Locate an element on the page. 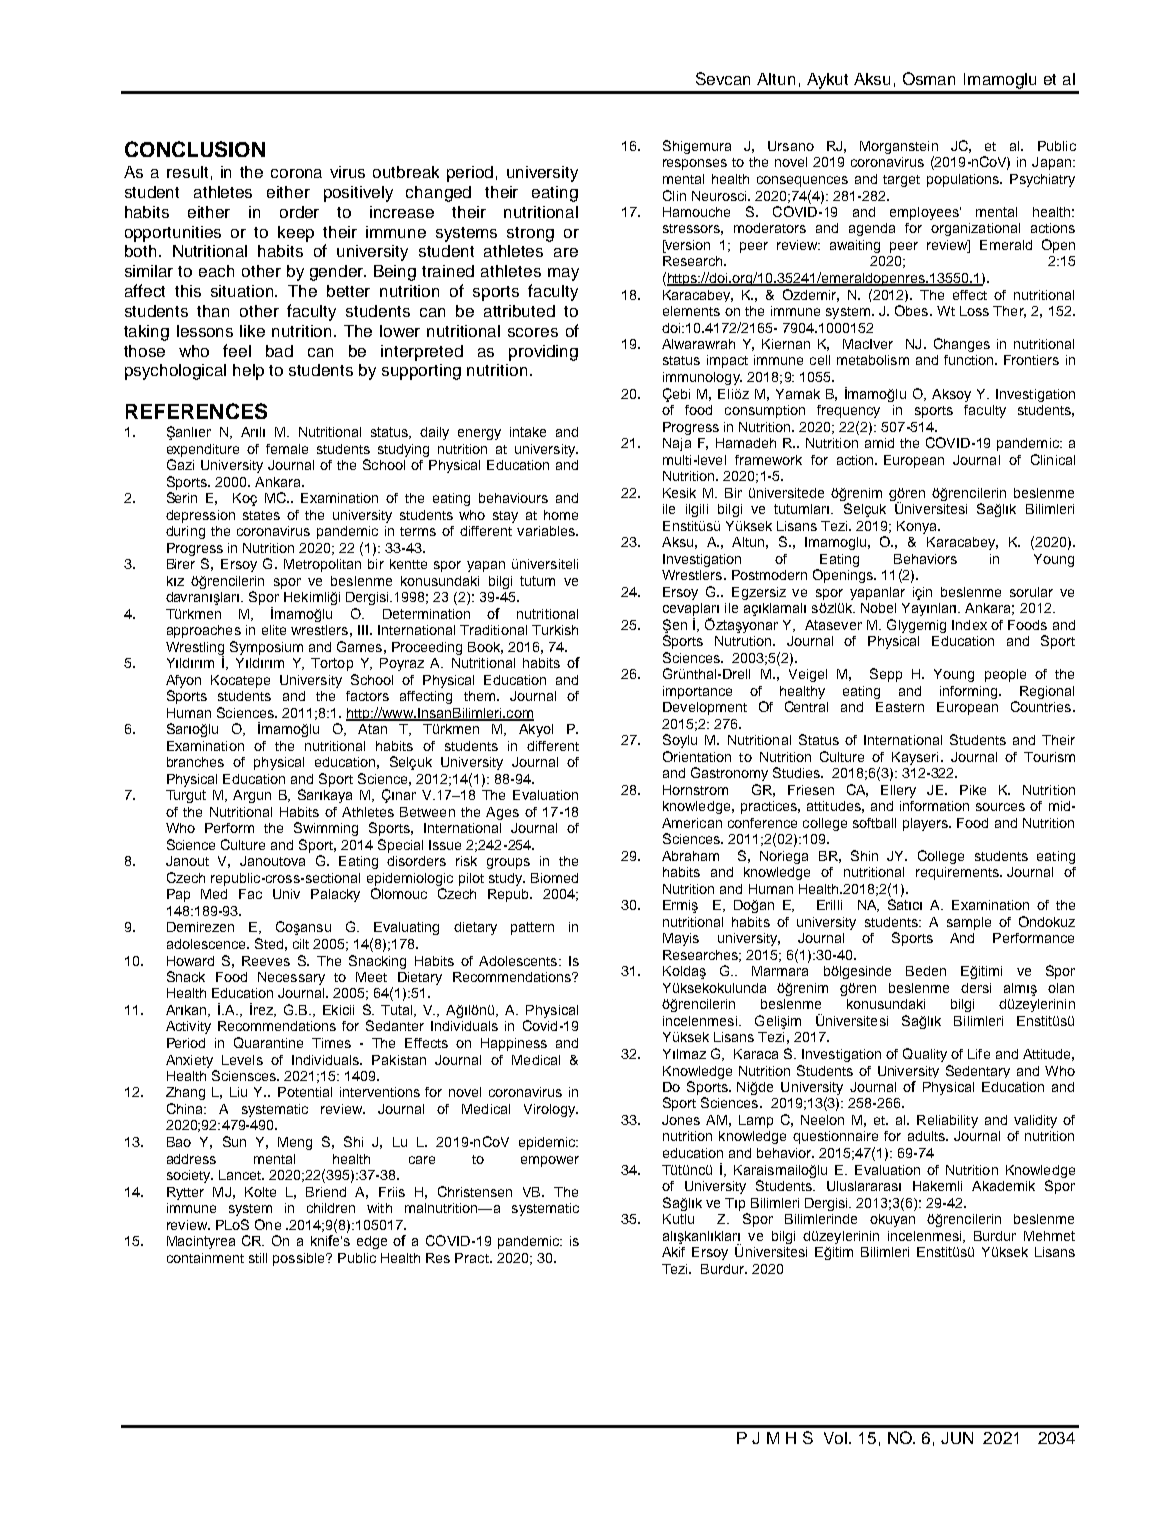  Index is located at coordinates (969, 625).
